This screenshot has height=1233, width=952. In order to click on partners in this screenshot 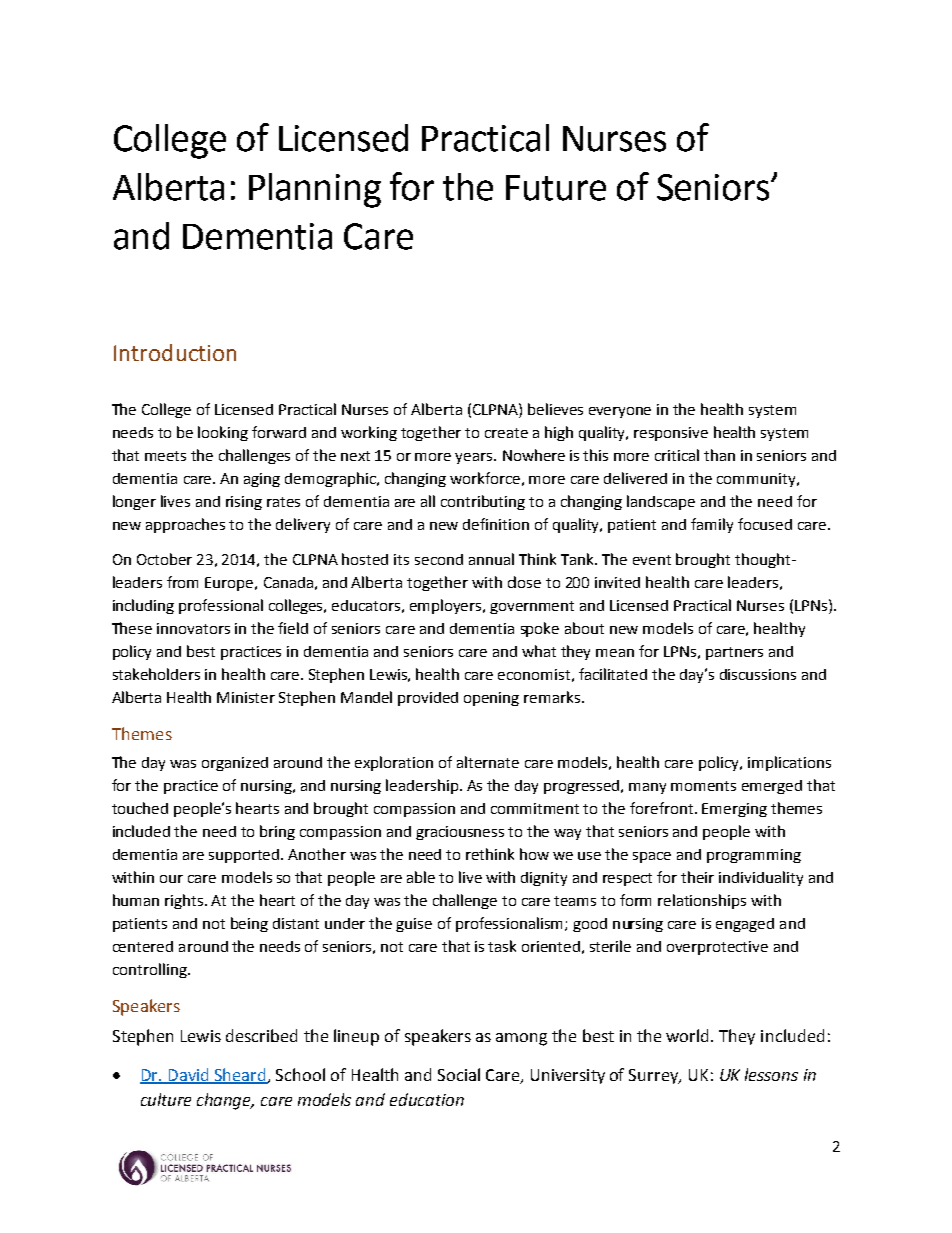, I will do `click(734, 653)`.
